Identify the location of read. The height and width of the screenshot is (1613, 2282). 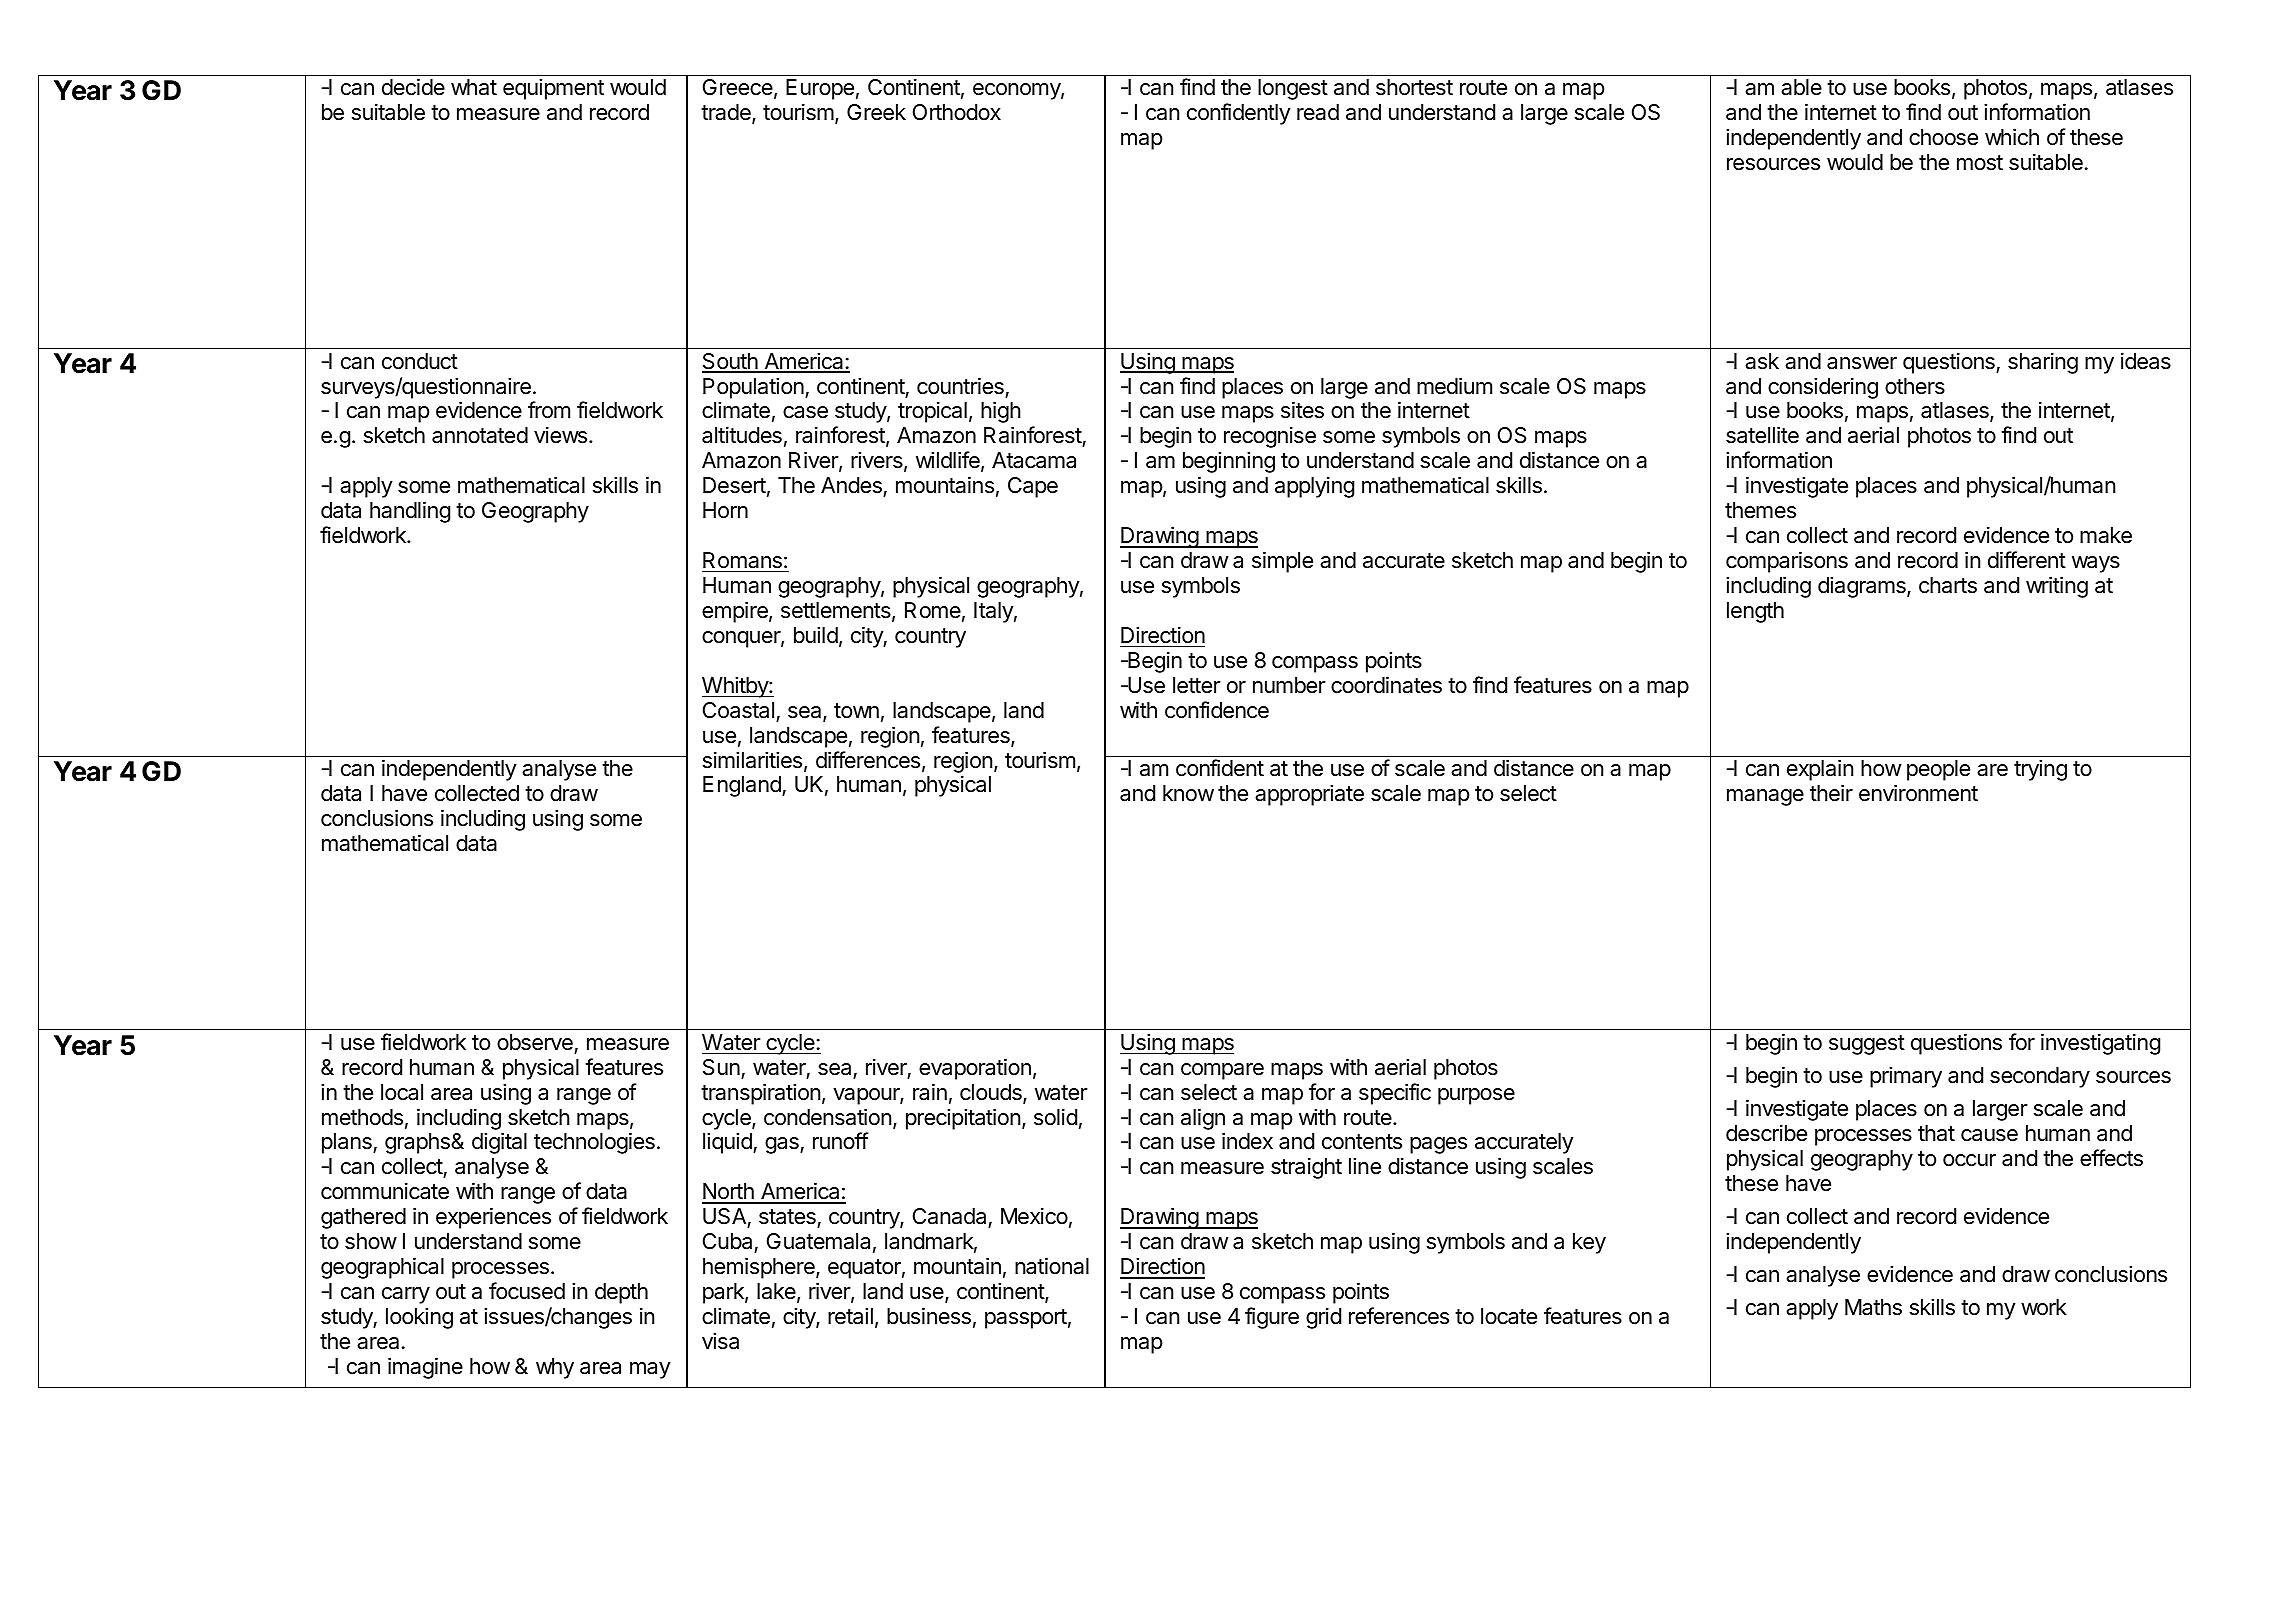
(1318, 112).
